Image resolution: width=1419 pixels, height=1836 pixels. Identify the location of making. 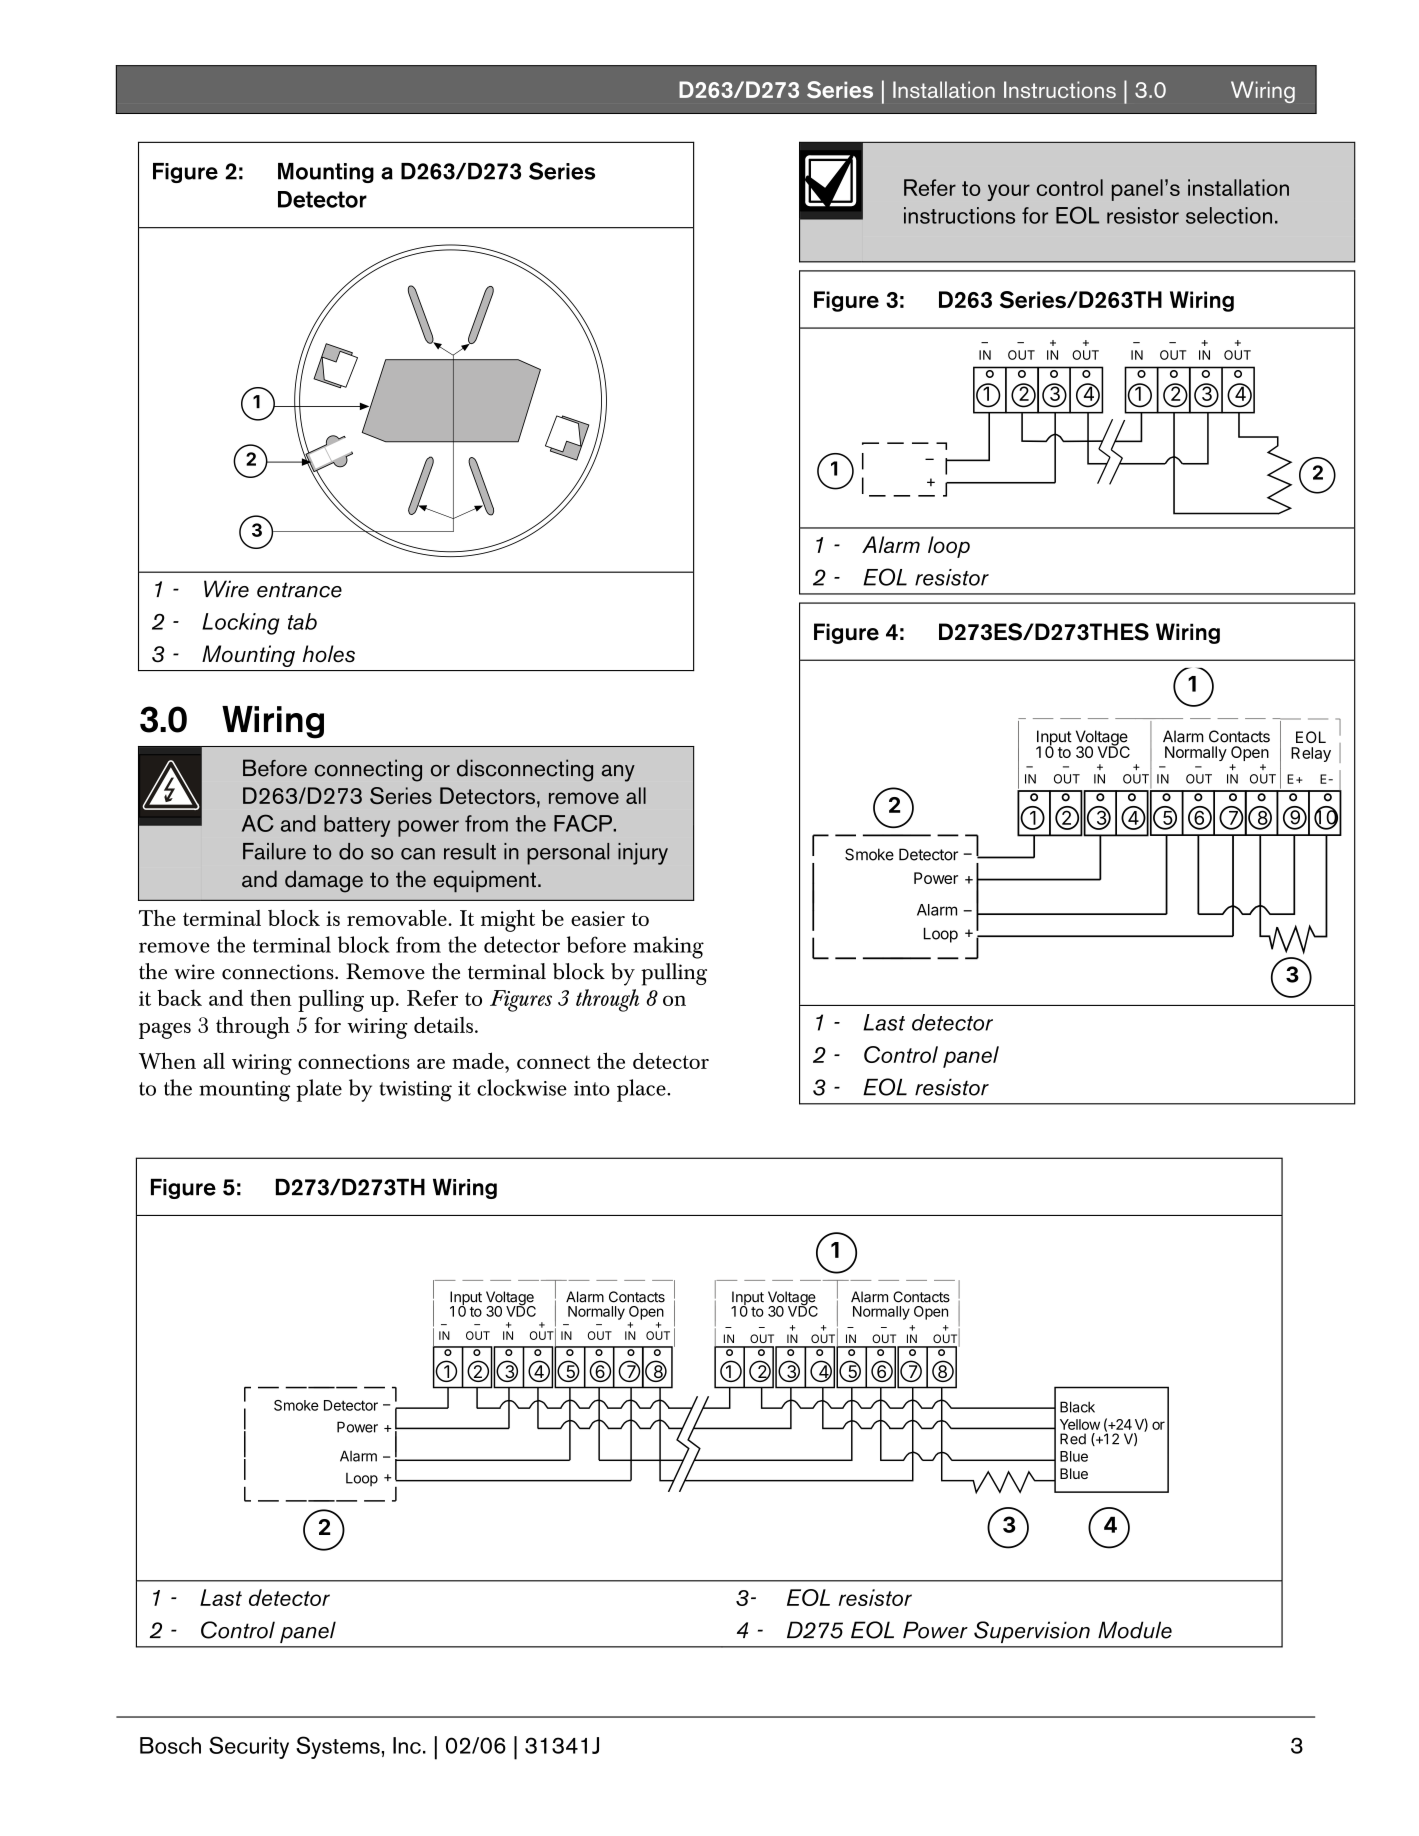
(668, 947).
